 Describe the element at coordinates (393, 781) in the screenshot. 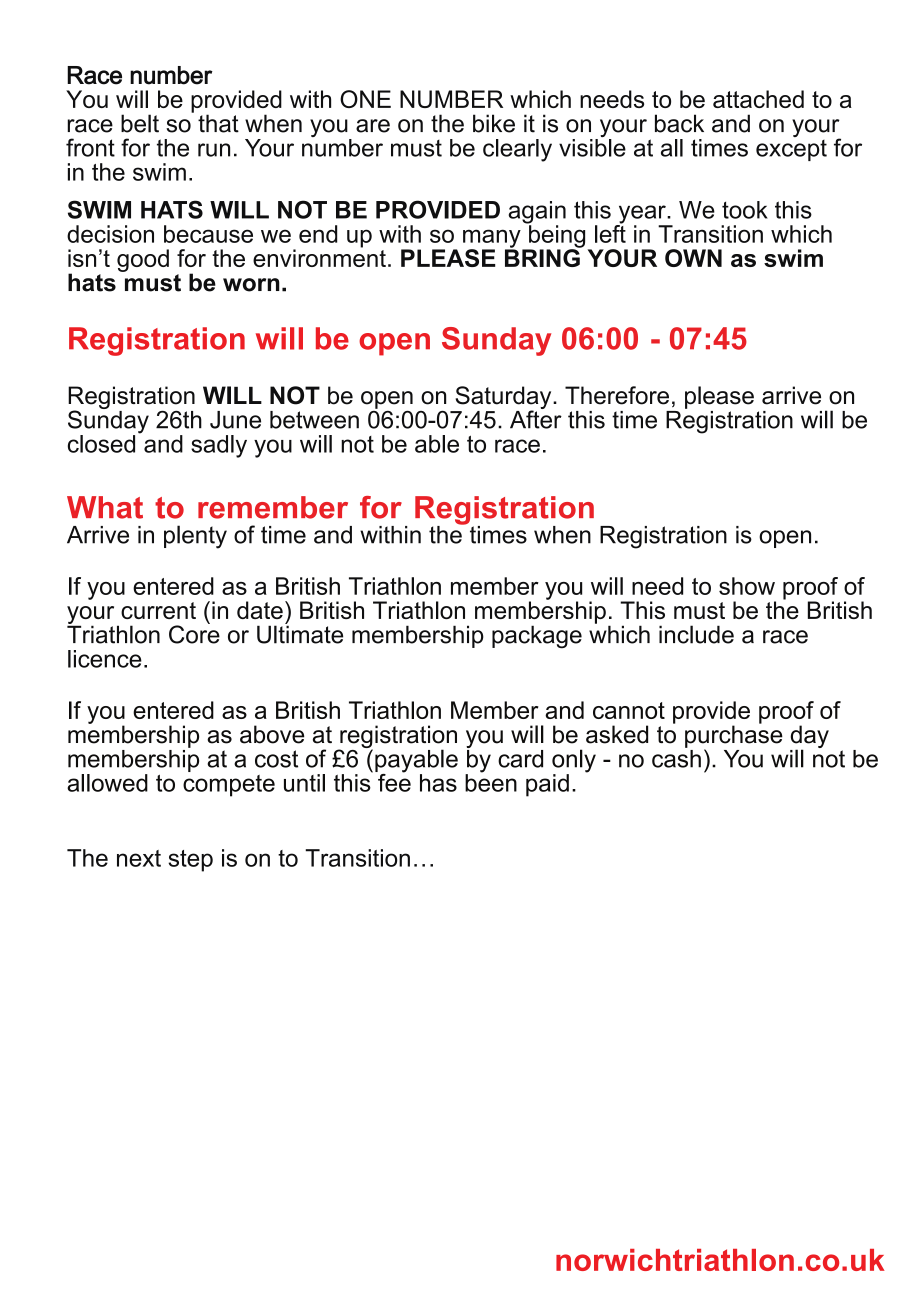

I see `fee` at that location.
